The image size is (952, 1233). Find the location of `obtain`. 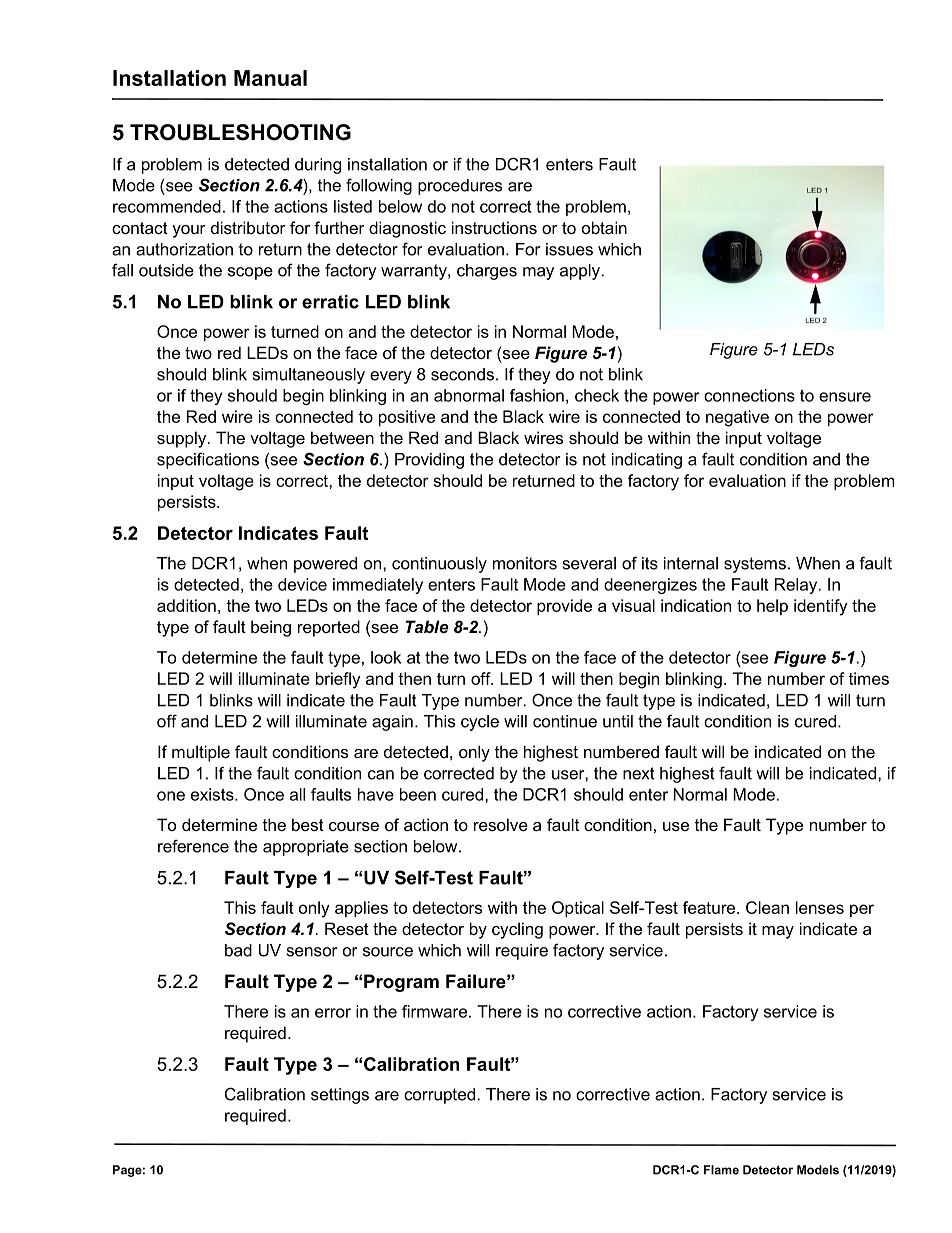

obtain is located at coordinates (604, 227).
